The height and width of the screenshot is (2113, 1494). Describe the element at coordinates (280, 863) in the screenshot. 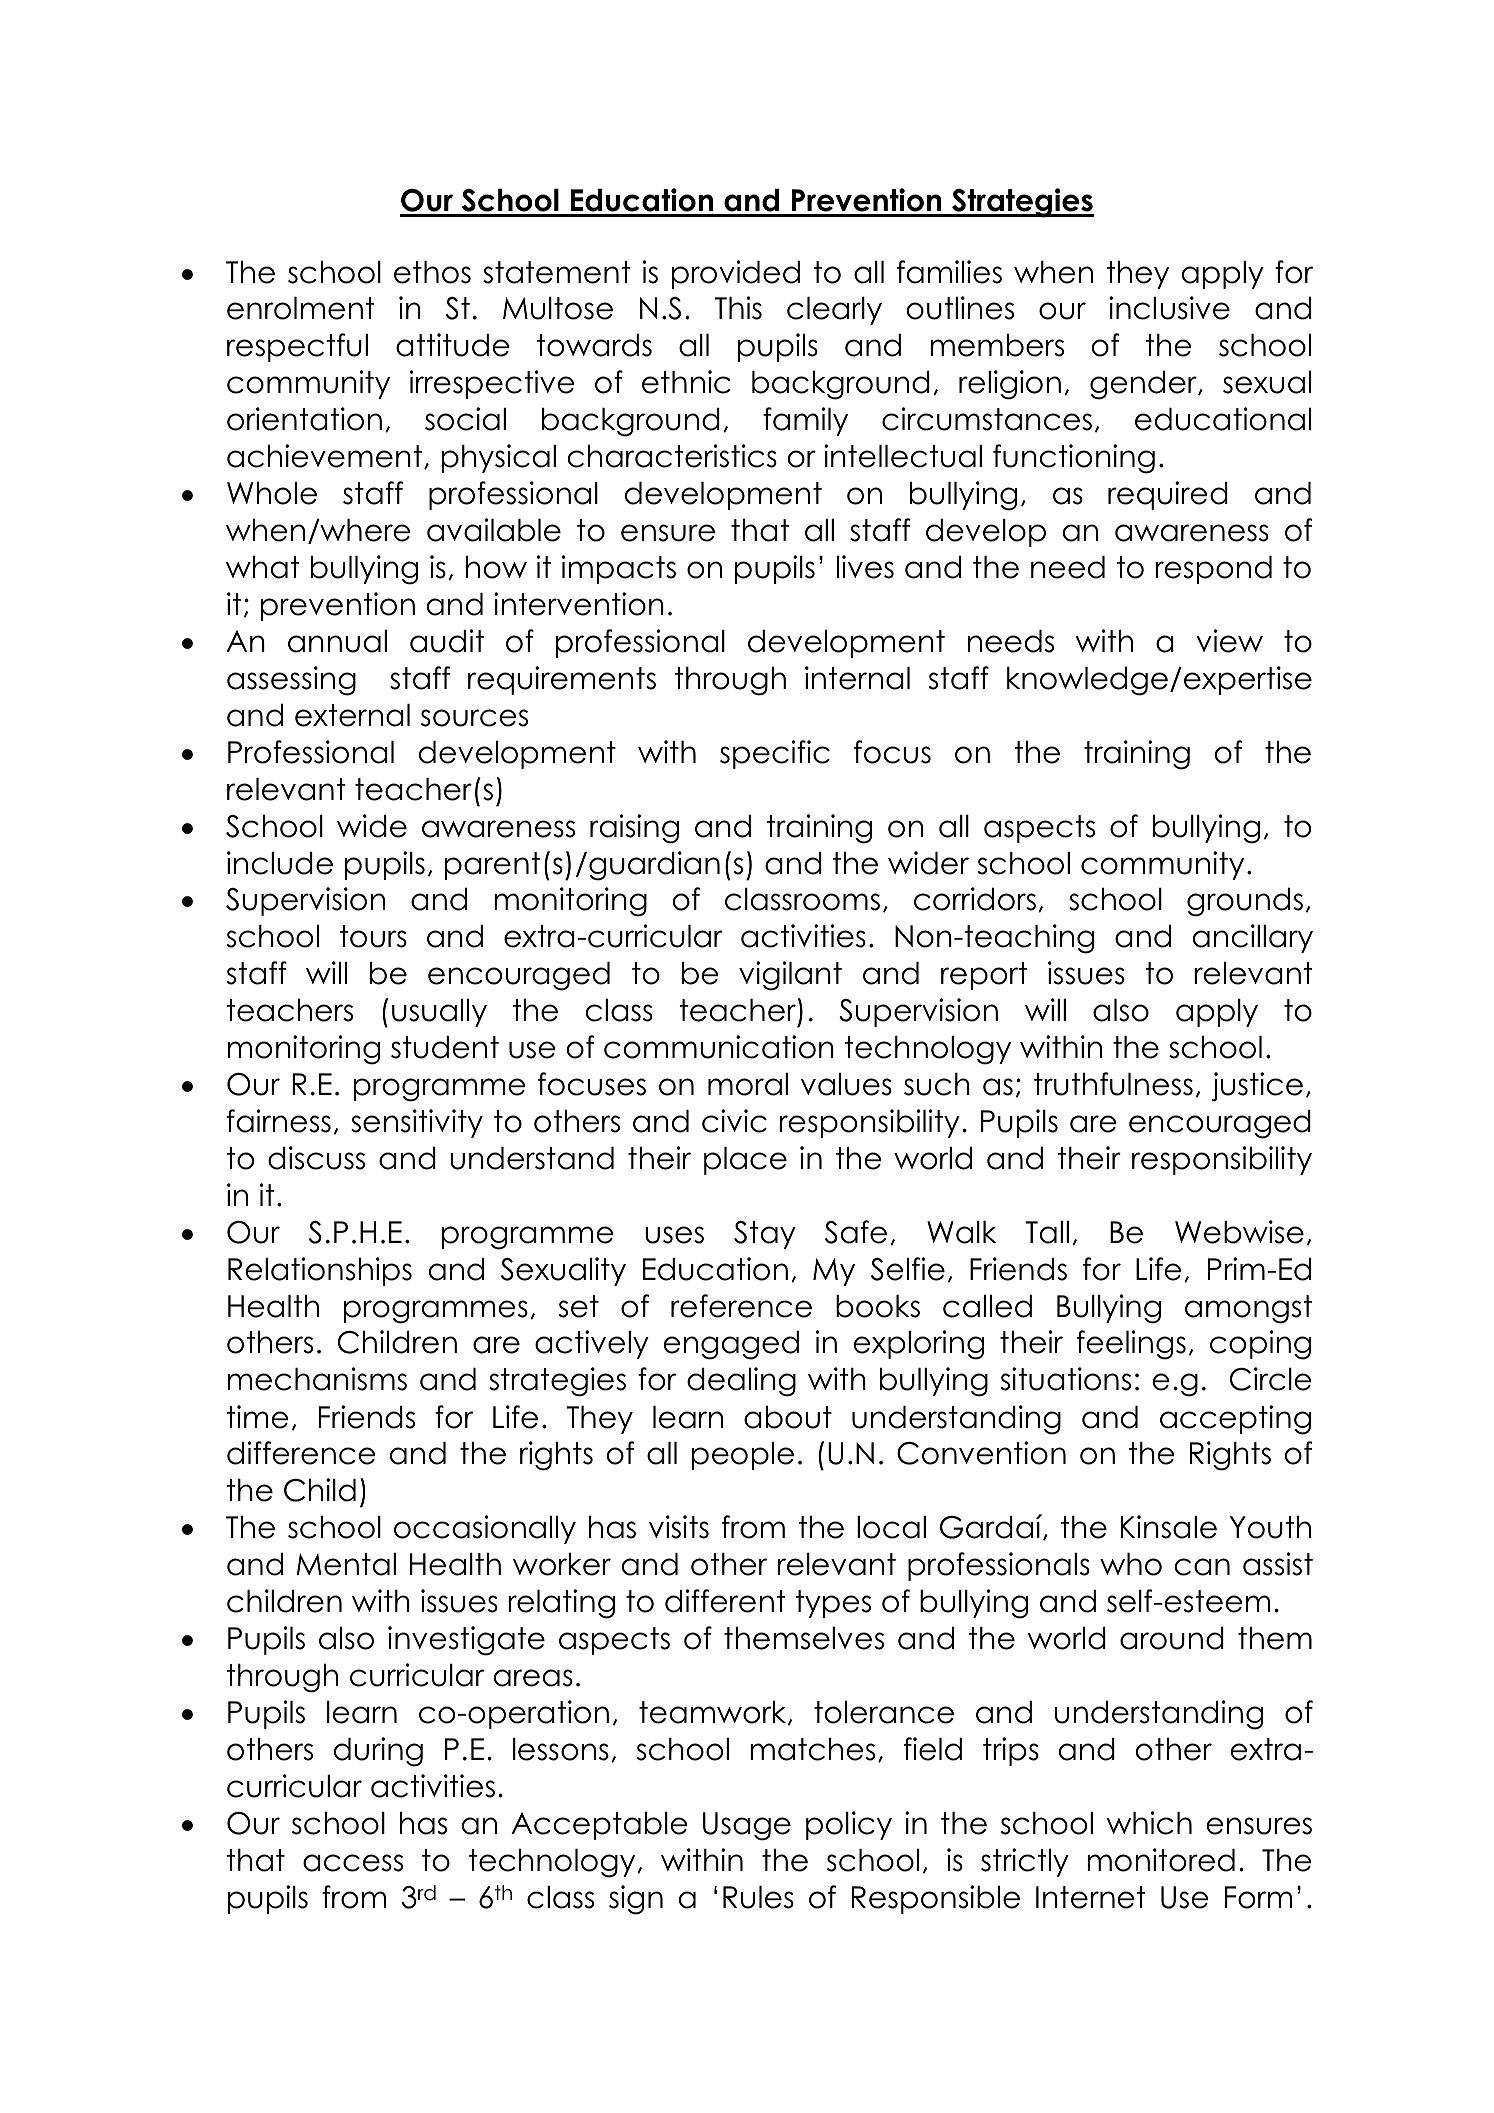

I see `include` at that location.
